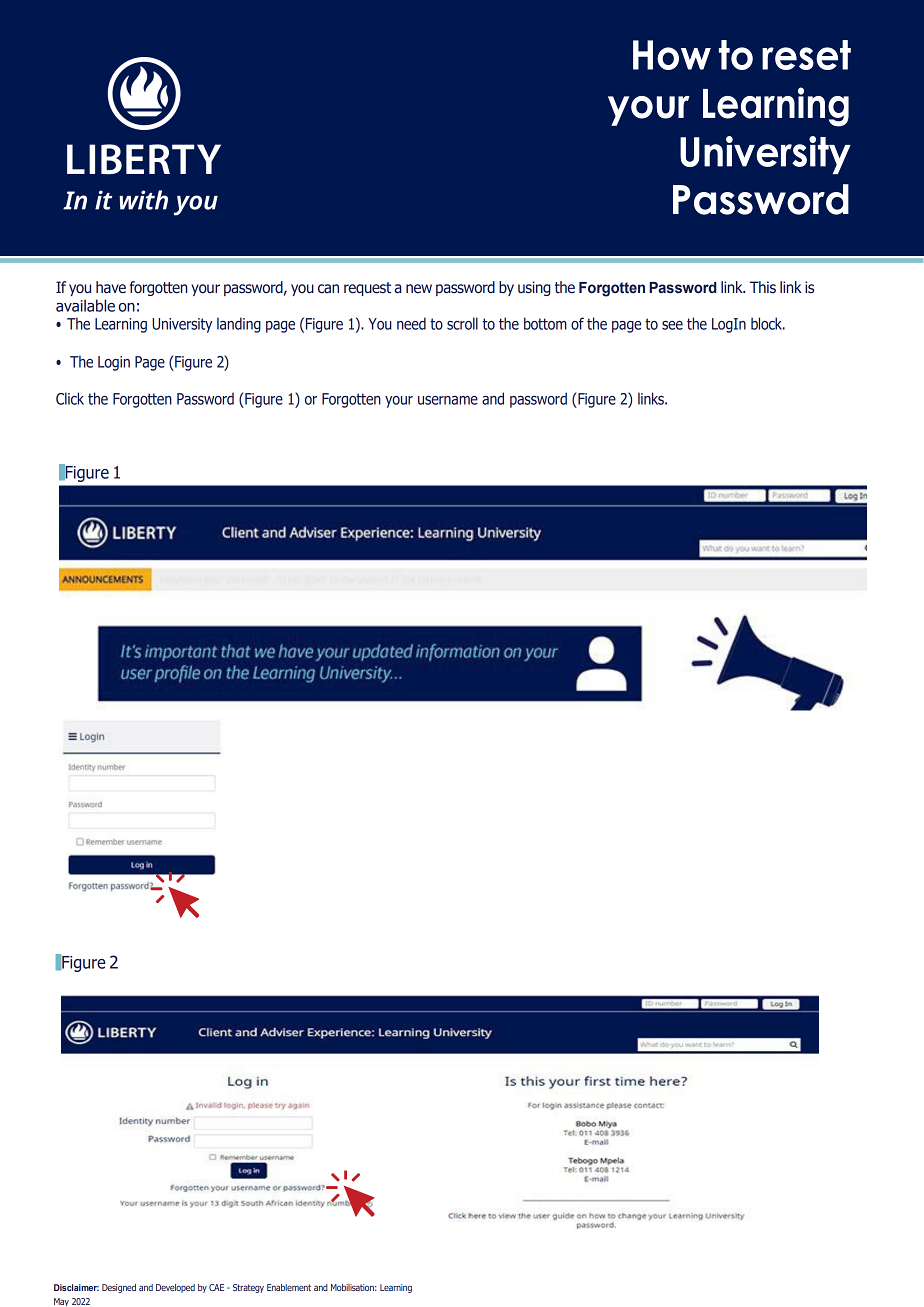  Describe the element at coordinates (448, 400) in the screenshot. I see `username` at that location.
